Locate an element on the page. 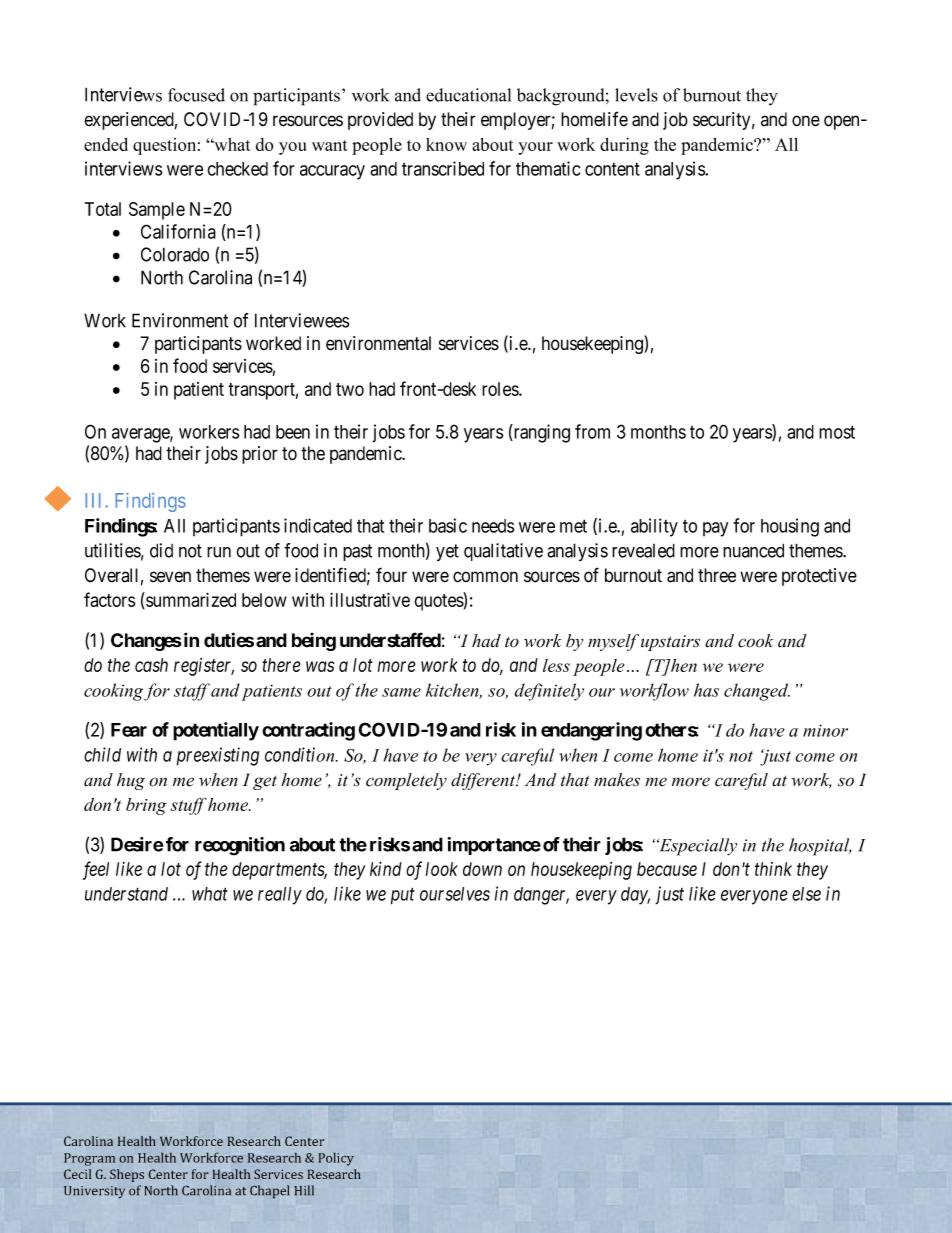 Image resolution: width=952 pixels, height=1233 pixels. Program is located at coordinates (89, 1159).
